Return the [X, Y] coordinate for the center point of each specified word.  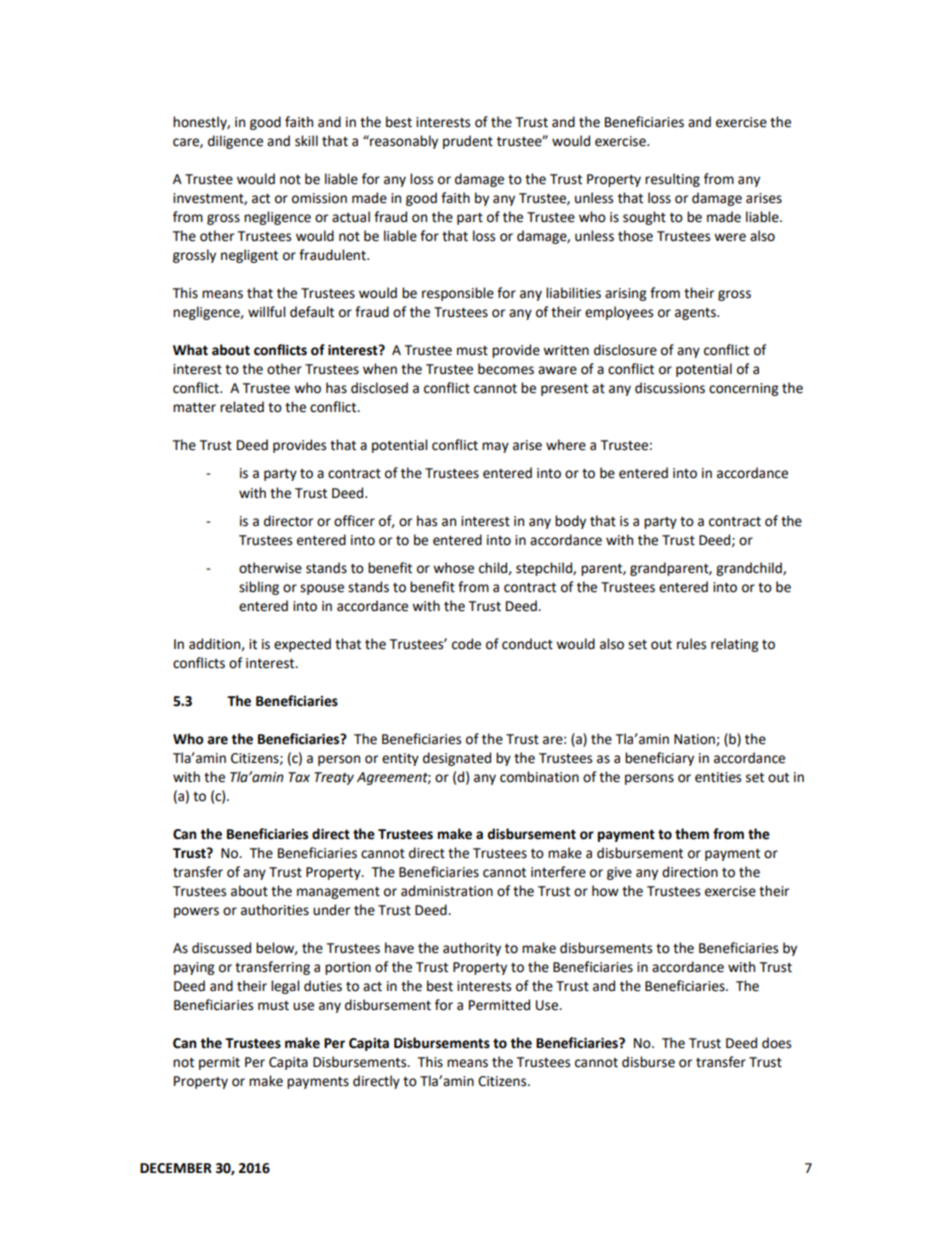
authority [472, 949]
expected [302, 645]
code [466, 644]
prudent [468, 142]
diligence [235, 142]
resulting [672, 180]
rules [691, 644]
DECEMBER [176, 1168]
